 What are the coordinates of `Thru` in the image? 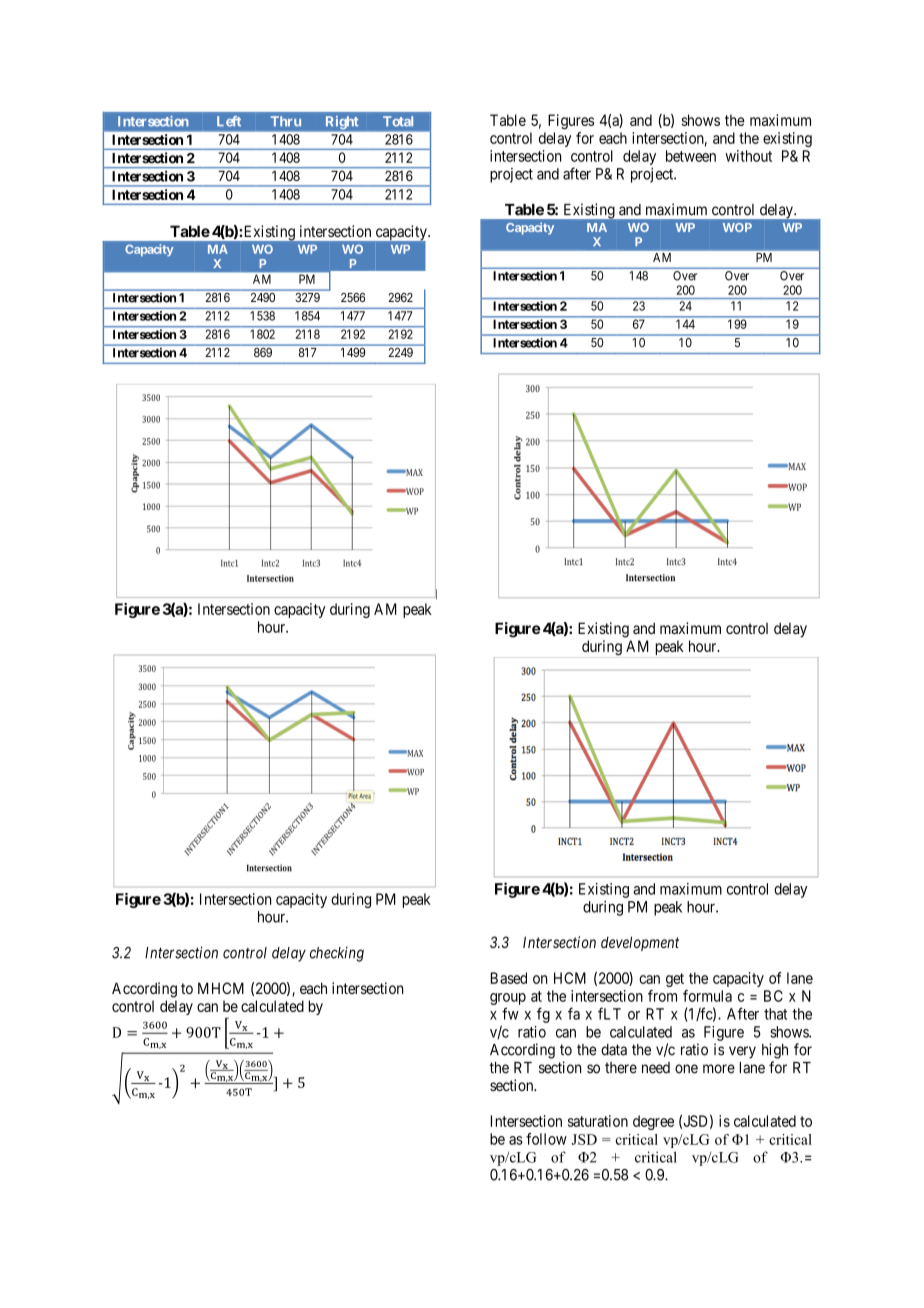 It's located at (286, 121).
